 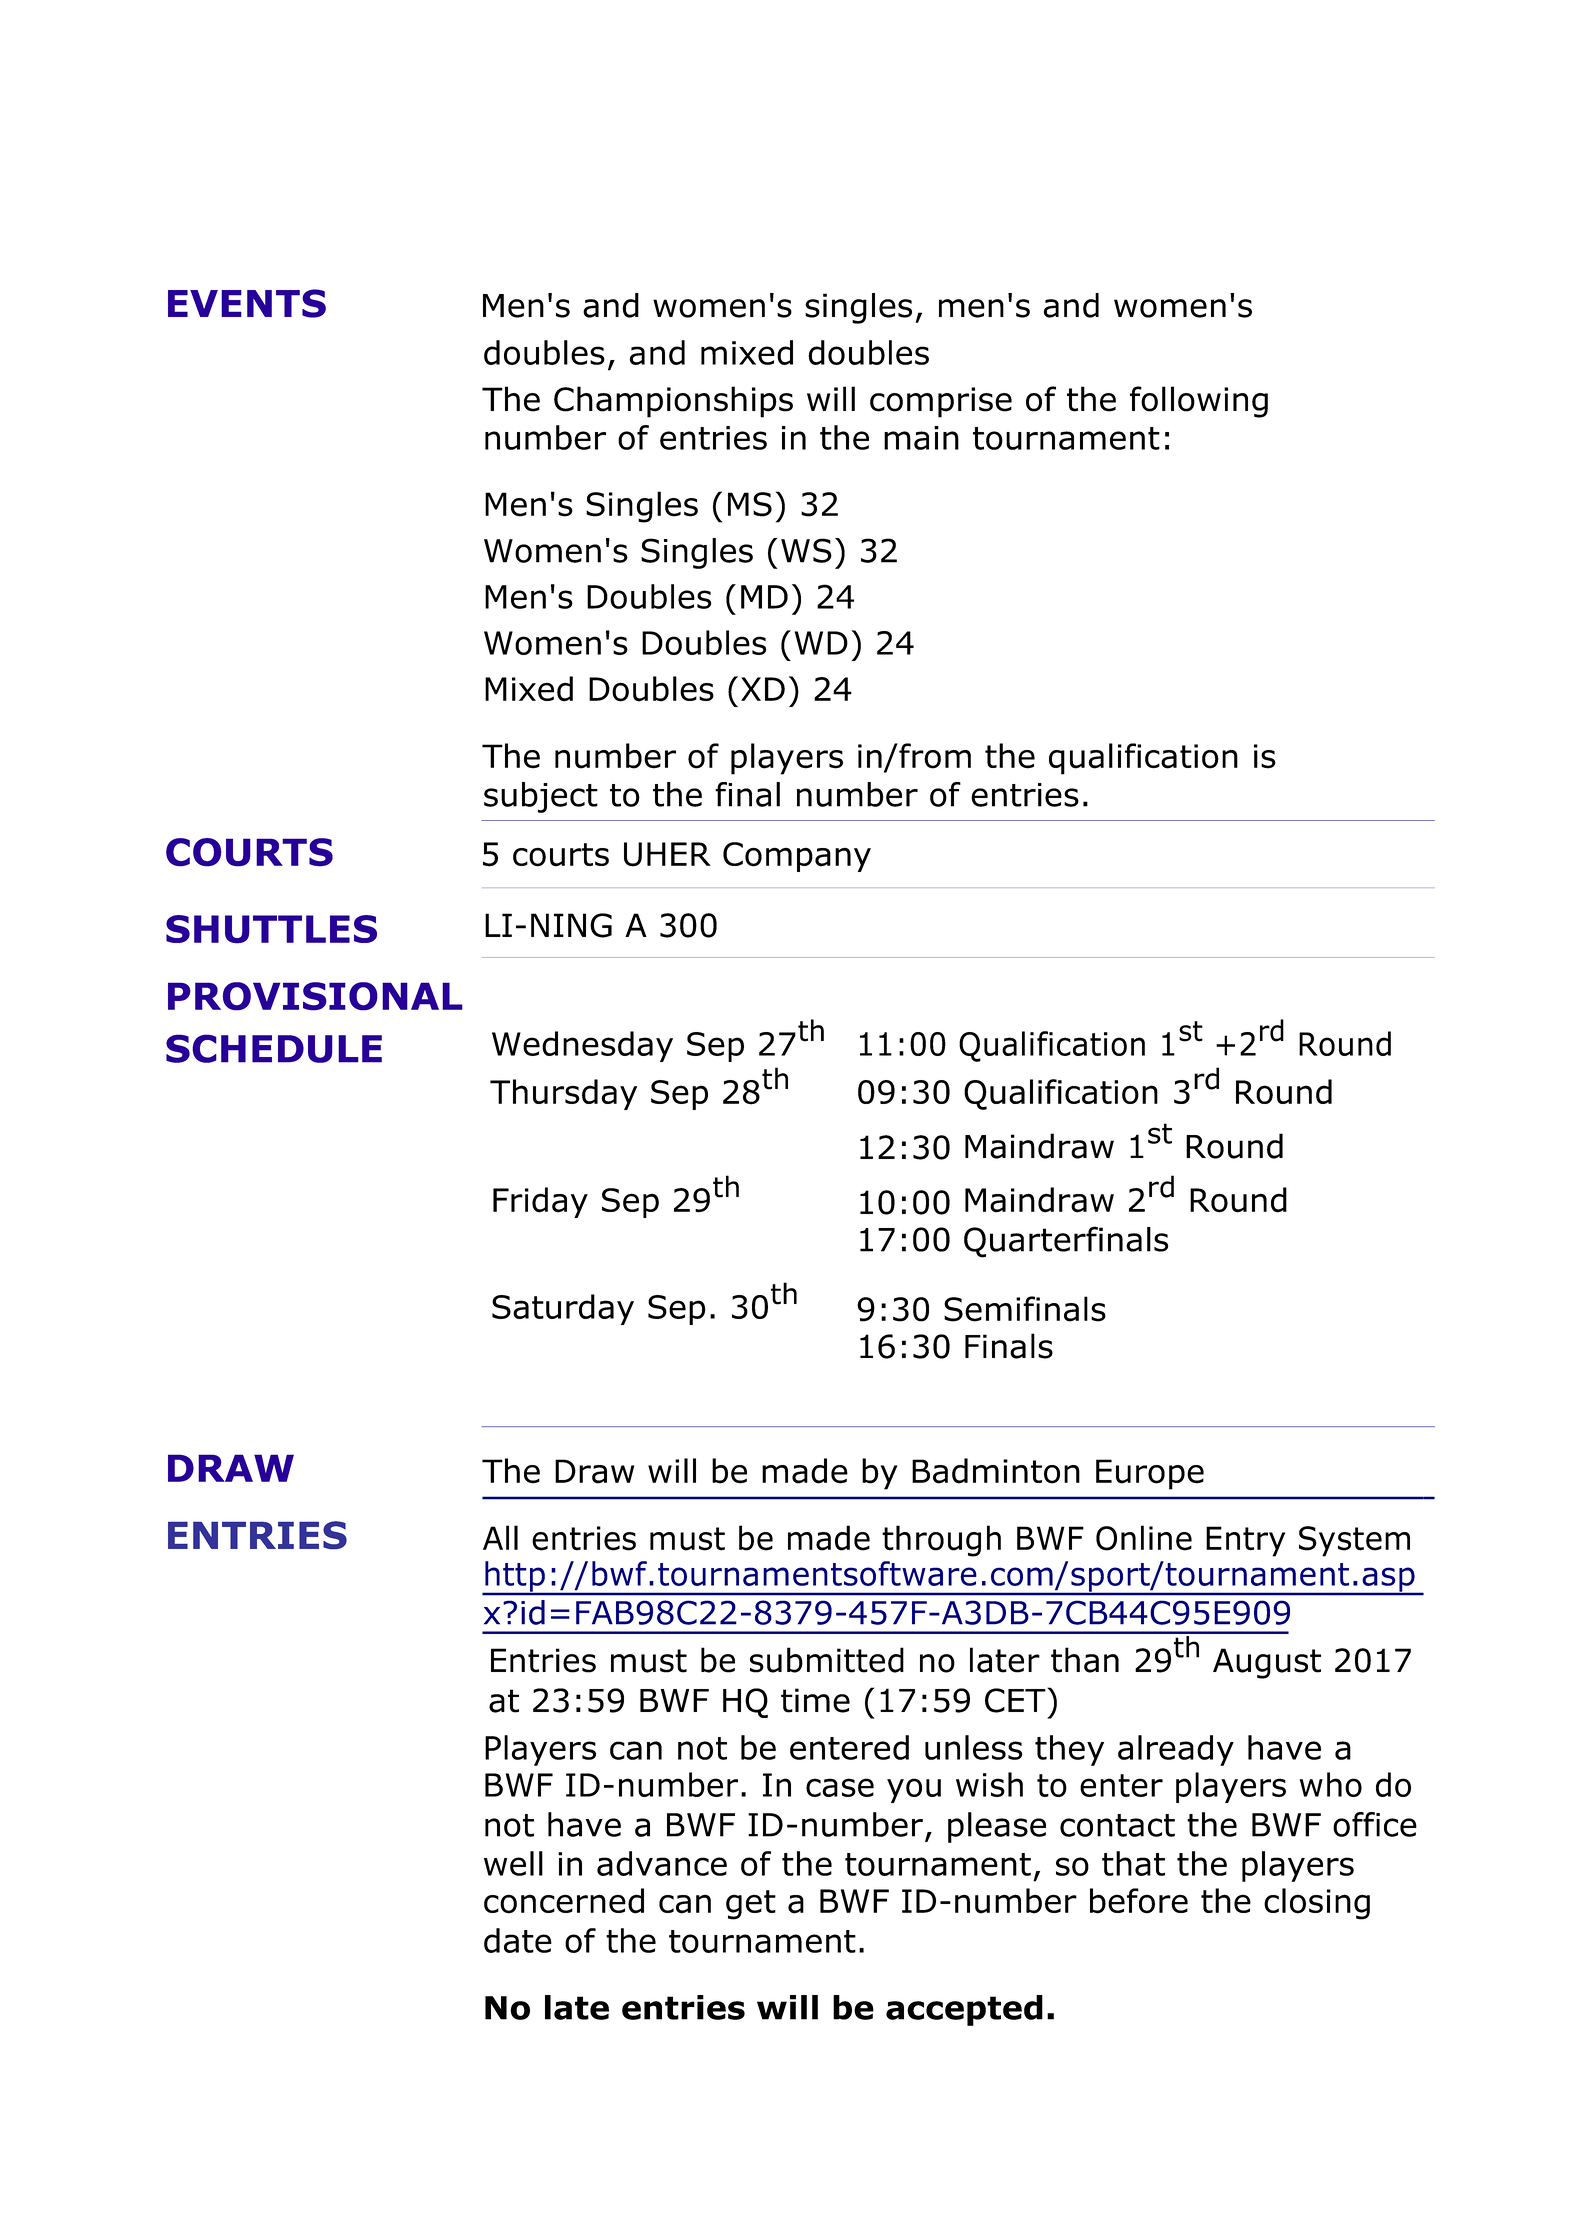 I want to click on EVENTS, so click(x=247, y=303).
